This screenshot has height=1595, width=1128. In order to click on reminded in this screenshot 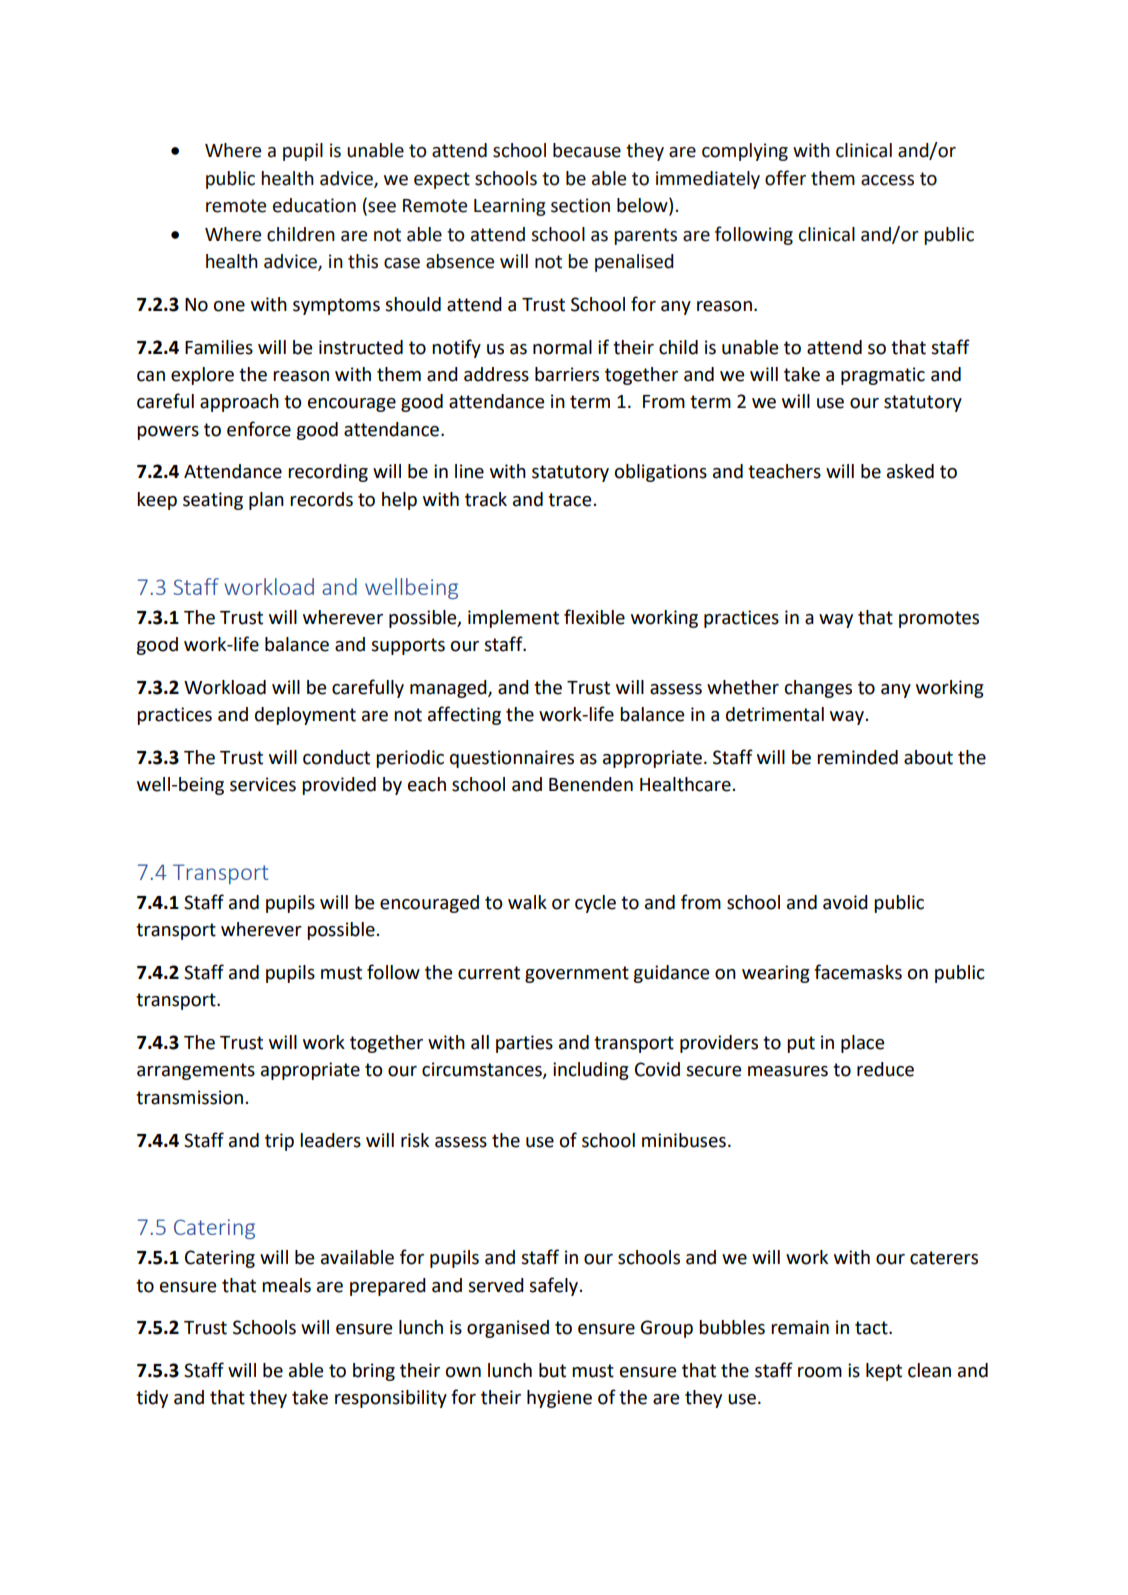, I will do `click(857, 757)`.
